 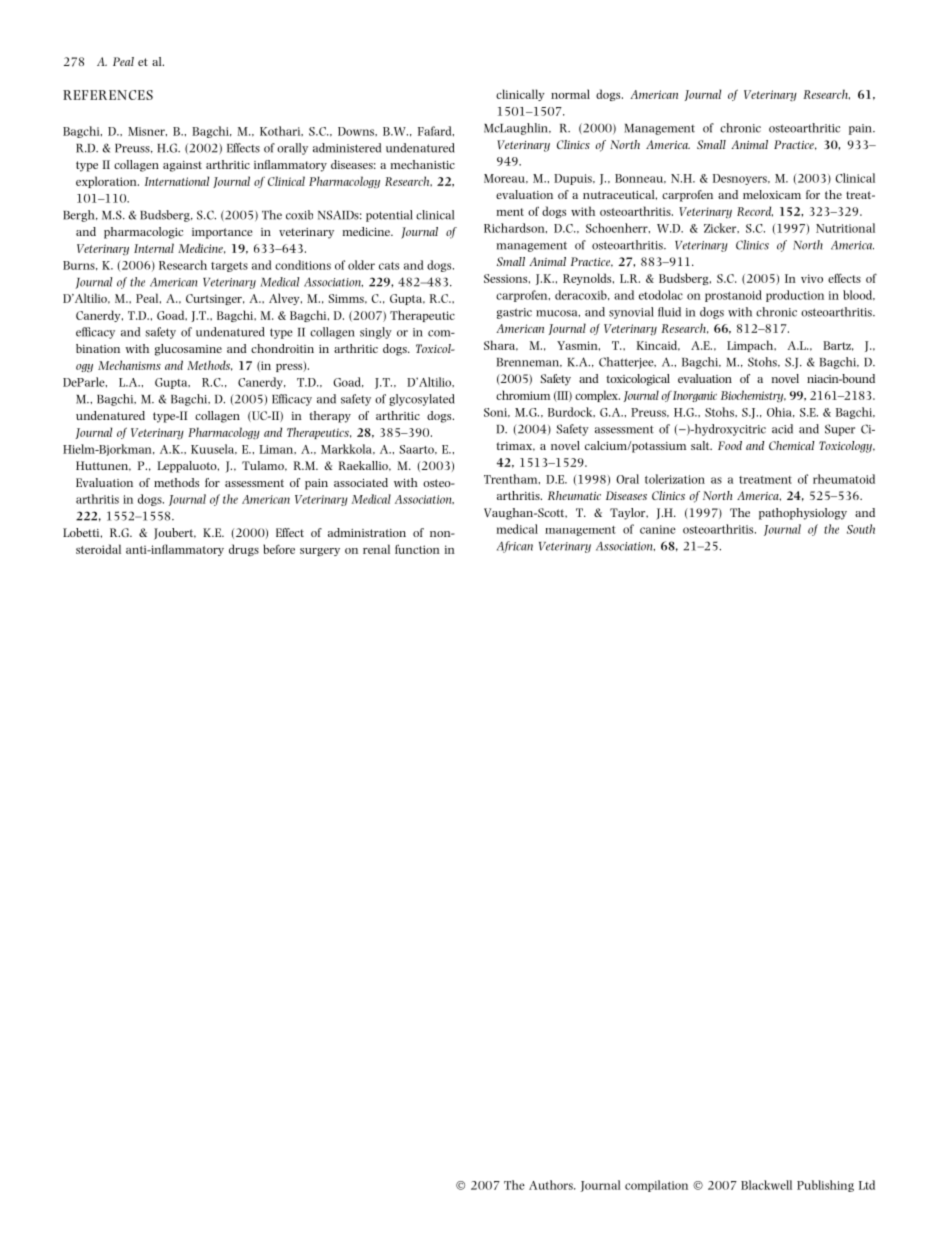 What do you see at coordinates (515, 547) in the screenshot?
I see `African` at bounding box center [515, 547].
